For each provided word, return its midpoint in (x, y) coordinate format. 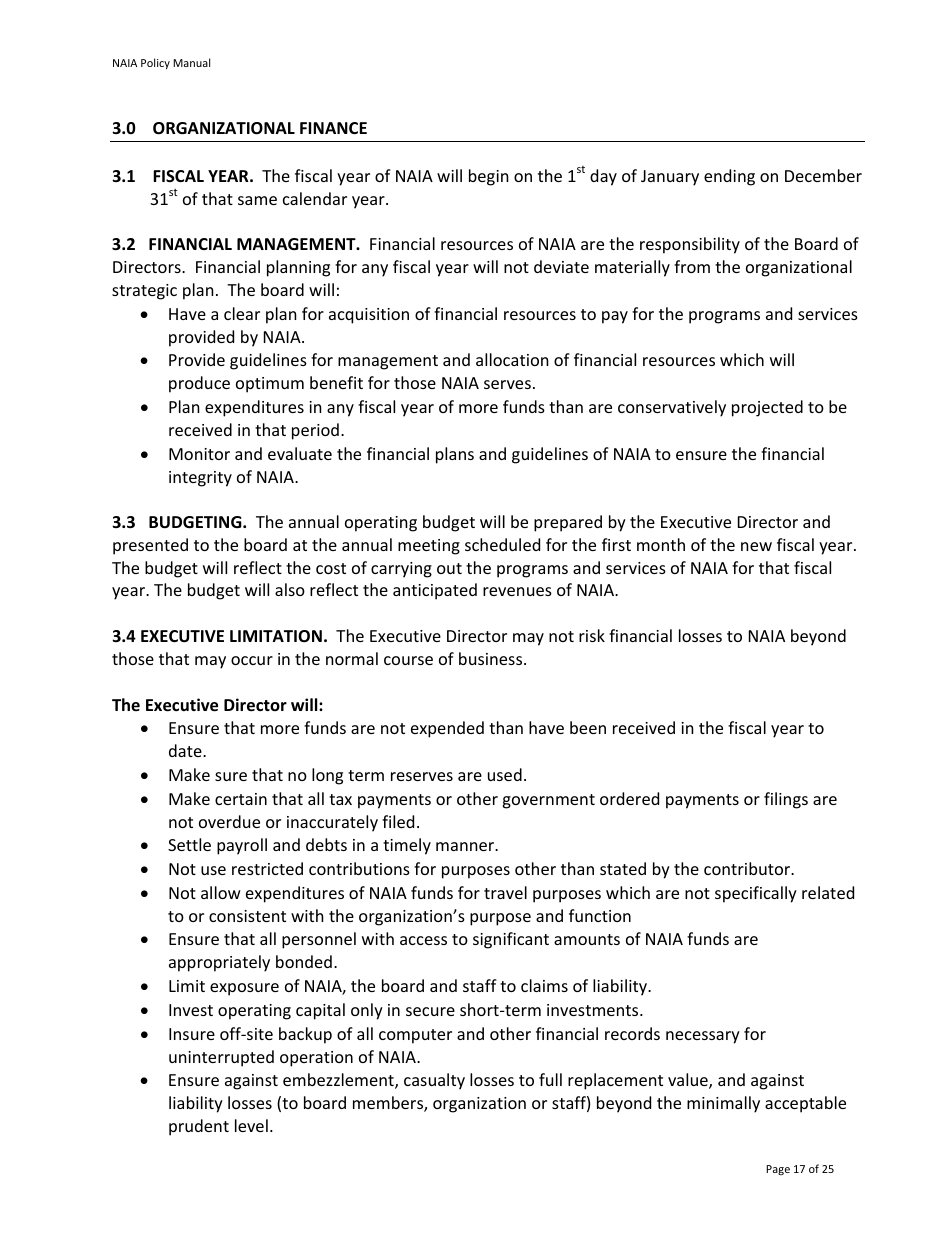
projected (767, 408)
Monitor (199, 454)
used (505, 774)
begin (489, 177)
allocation (512, 359)
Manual (191, 62)
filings (786, 800)
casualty (434, 1081)
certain (241, 799)
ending (729, 177)
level (251, 1125)
